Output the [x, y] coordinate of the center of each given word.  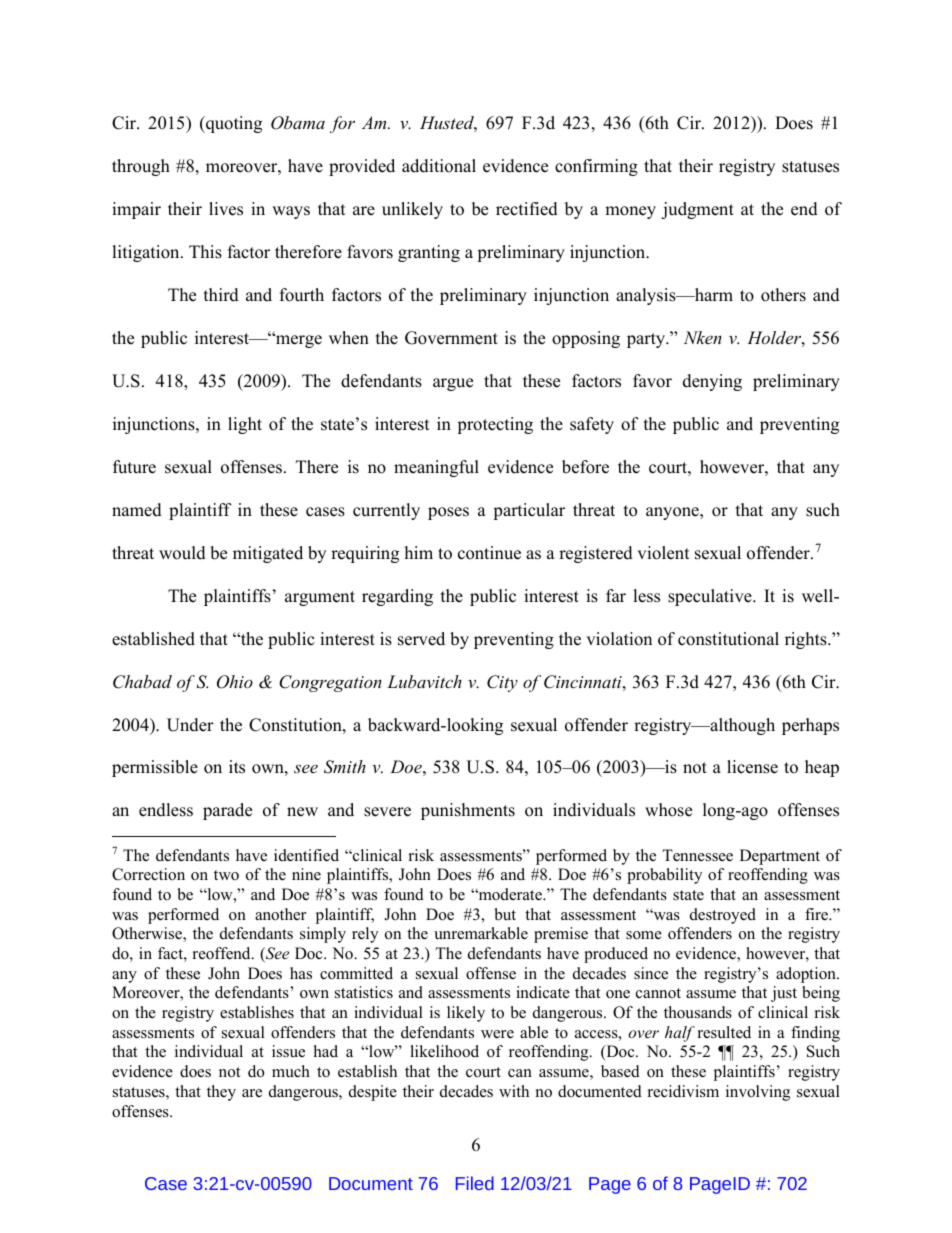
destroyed [723, 916]
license [752, 767]
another [280, 914]
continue [489, 553]
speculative [711, 597]
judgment [697, 210]
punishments [468, 811]
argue [453, 384]
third [221, 295]
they [221, 1093]
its [237, 767]
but [505, 914]
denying [712, 382]
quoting [233, 124]
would [182, 553]
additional [439, 166]
